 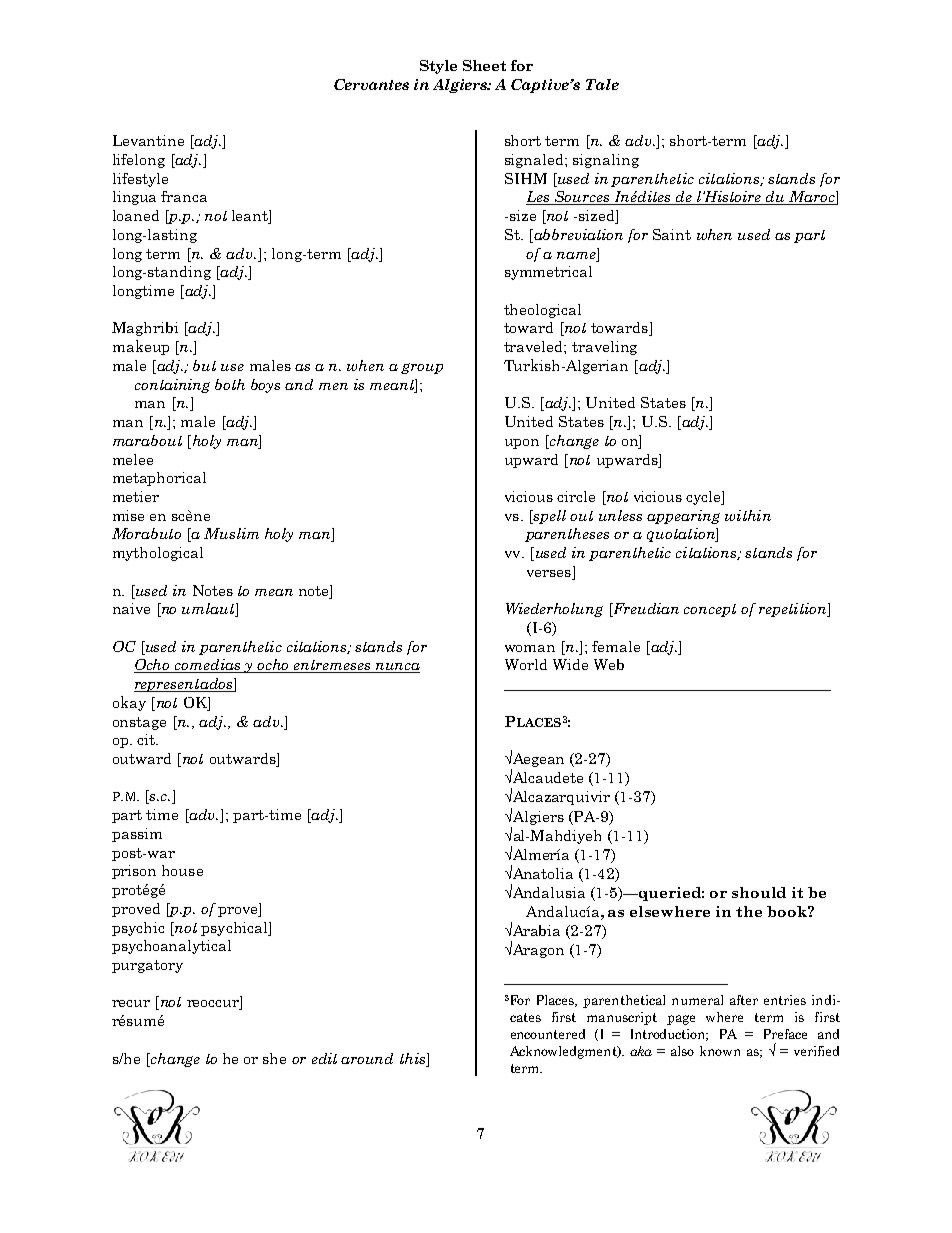 What do you see at coordinates (184, 196) in the document?
I see `franca` at bounding box center [184, 196].
